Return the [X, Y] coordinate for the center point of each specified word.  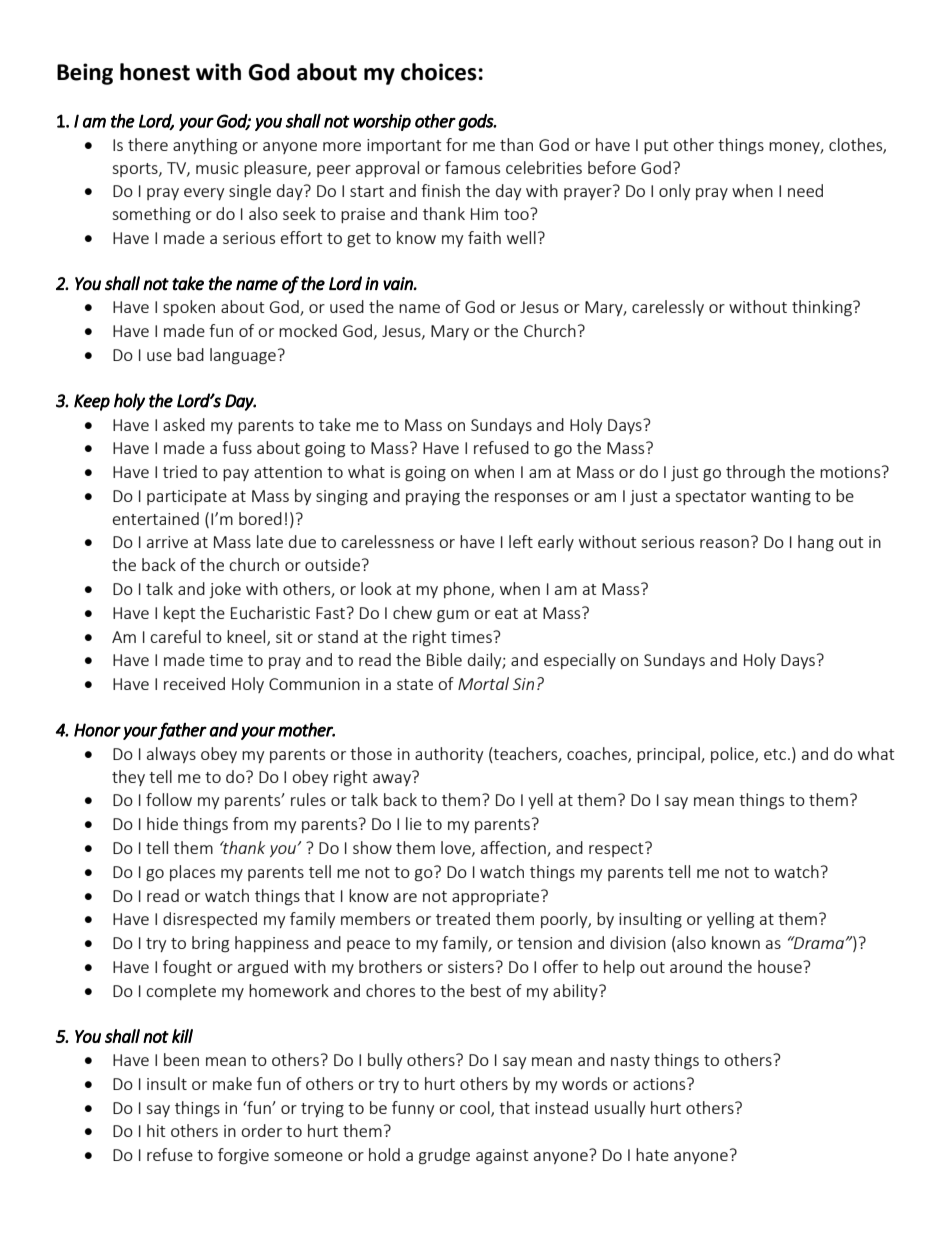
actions [660, 1084]
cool [476, 1108]
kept [179, 614]
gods [476, 122]
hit [156, 1130]
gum [453, 616]
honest [155, 72]
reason [724, 543]
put [656, 147]
